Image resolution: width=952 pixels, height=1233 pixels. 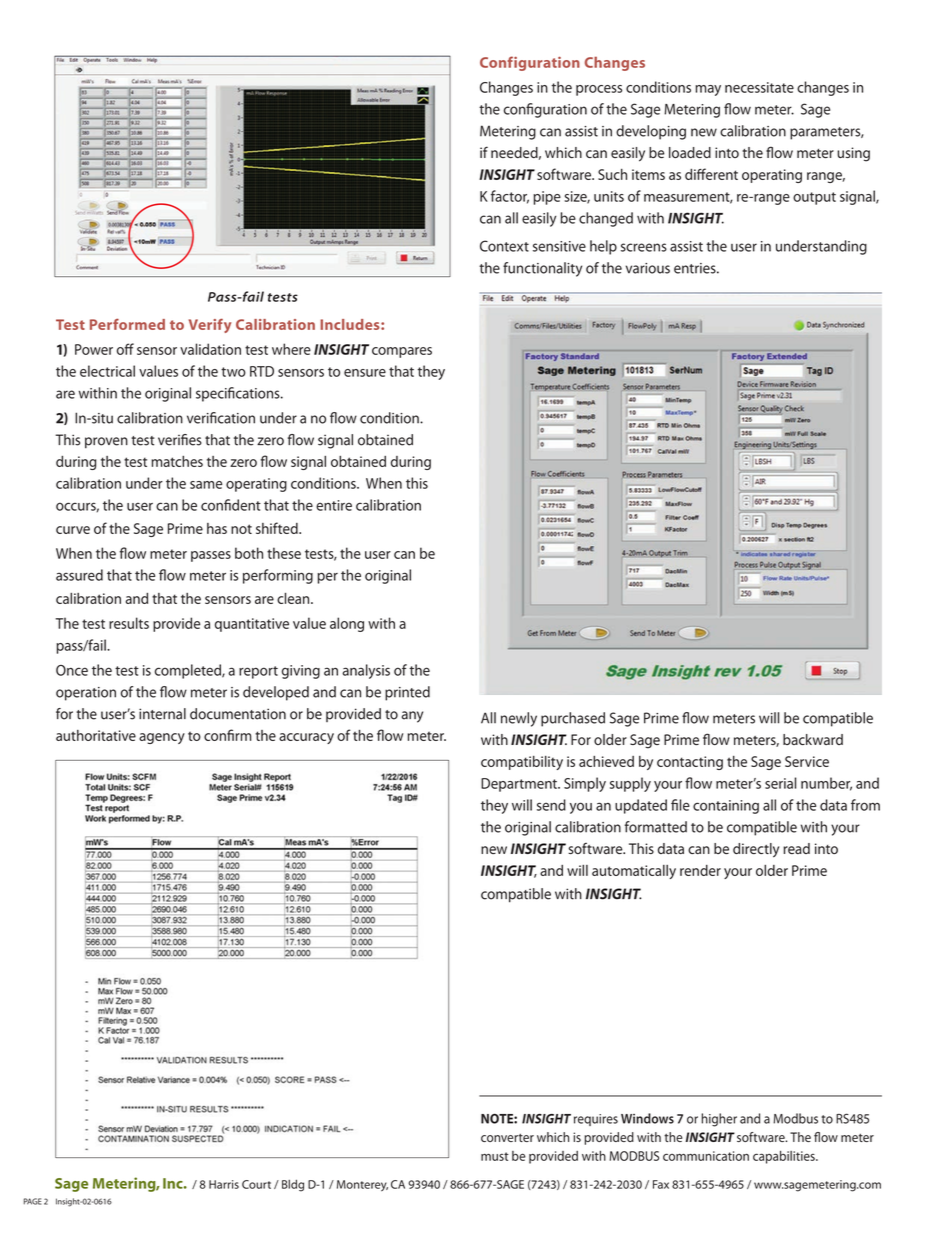 What do you see at coordinates (520, 785) in the image?
I see `Department` at bounding box center [520, 785].
